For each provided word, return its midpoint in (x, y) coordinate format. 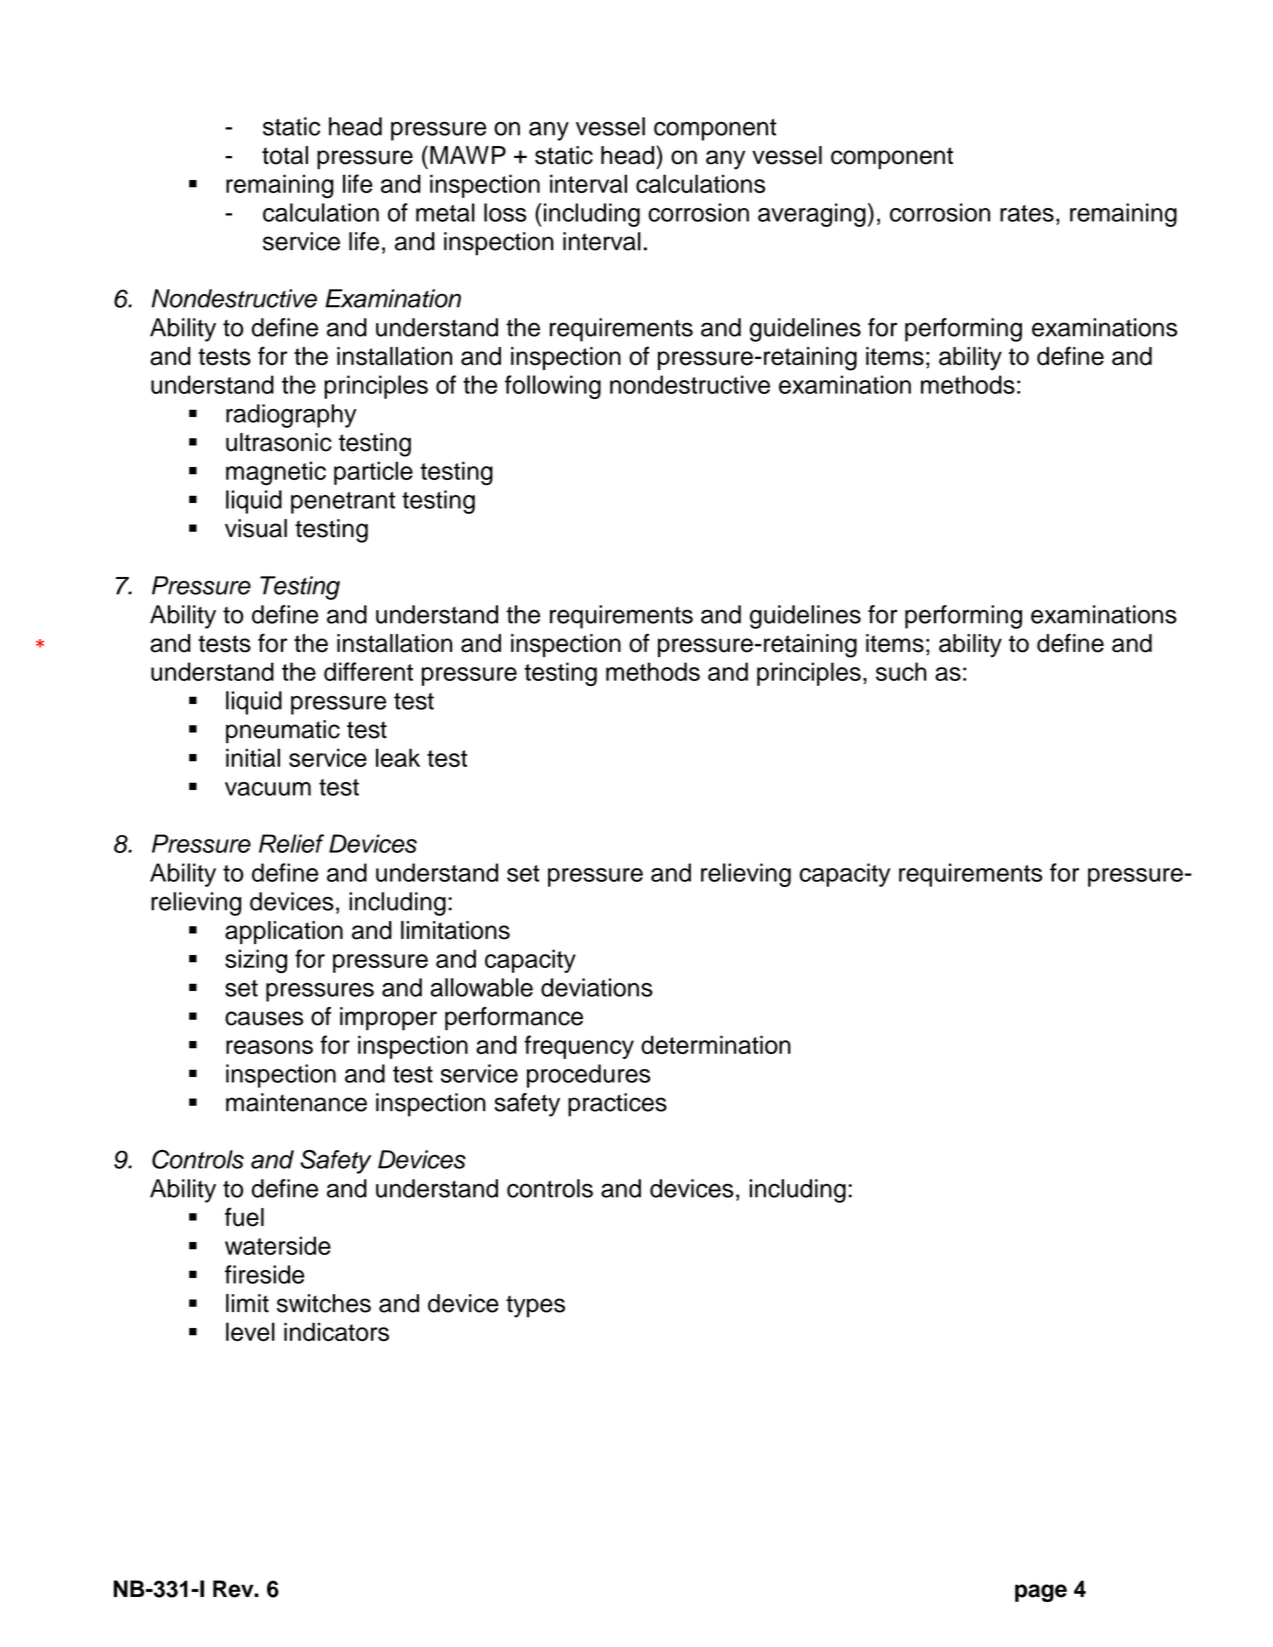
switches (324, 1303)
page (1041, 1593)
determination (716, 1044)
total (285, 155)
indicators (336, 1331)
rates (1027, 213)
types (535, 1306)
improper (388, 1019)
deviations (597, 987)
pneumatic (283, 732)
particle (373, 473)
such (901, 671)
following (553, 387)
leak (398, 757)
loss (505, 212)
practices (617, 1105)
